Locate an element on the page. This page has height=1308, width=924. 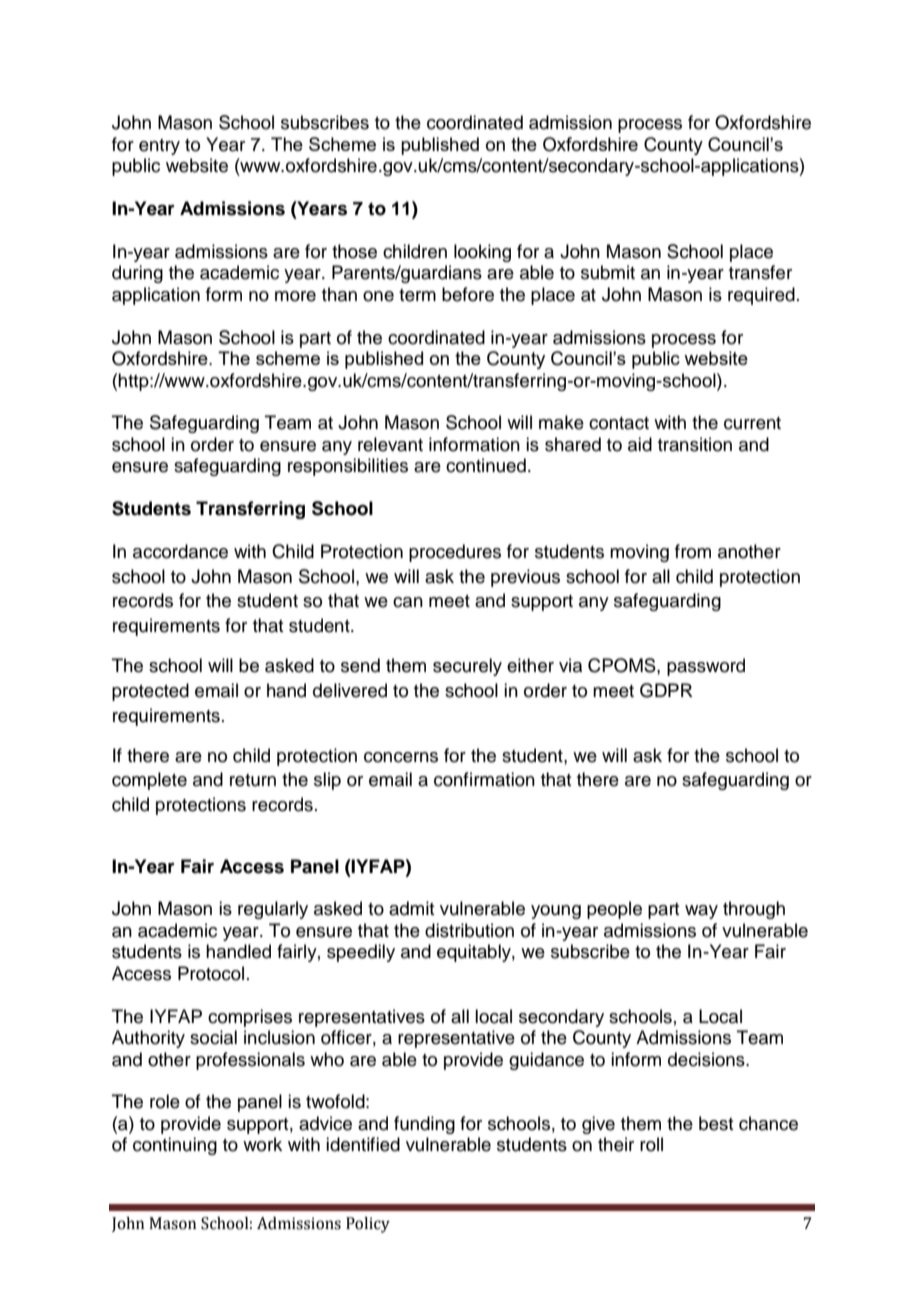
looking is located at coordinates (482, 253).
